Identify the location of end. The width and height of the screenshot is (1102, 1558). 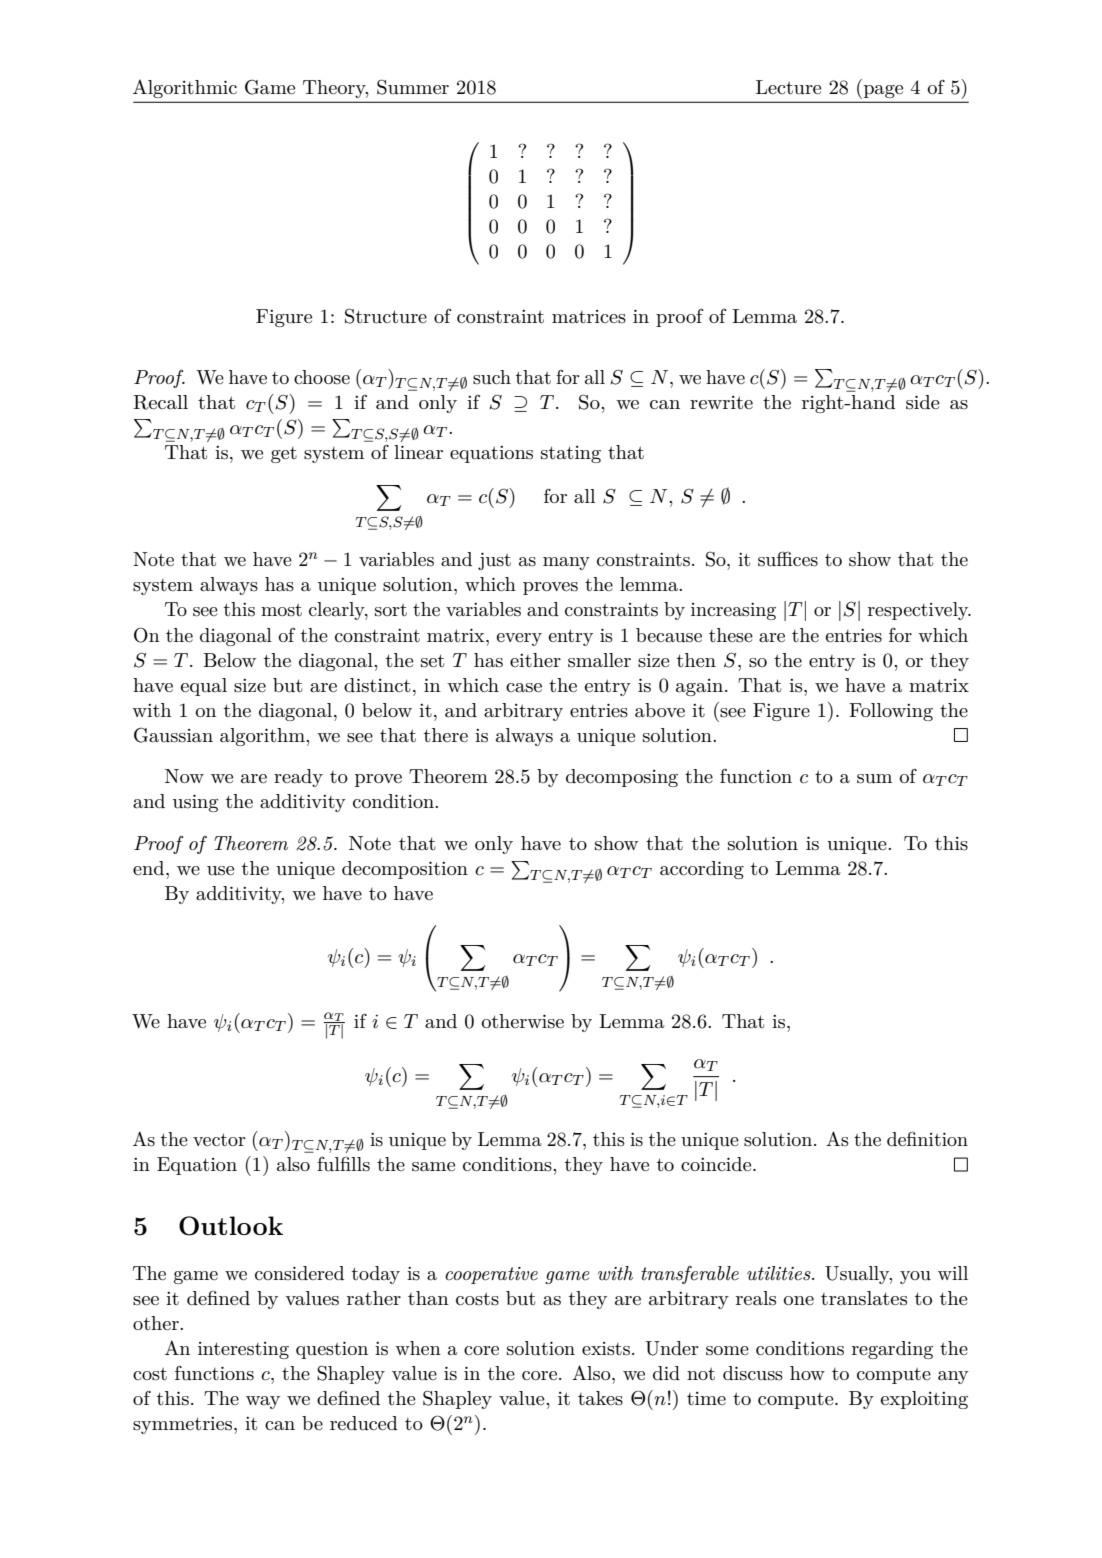
(150, 868).
